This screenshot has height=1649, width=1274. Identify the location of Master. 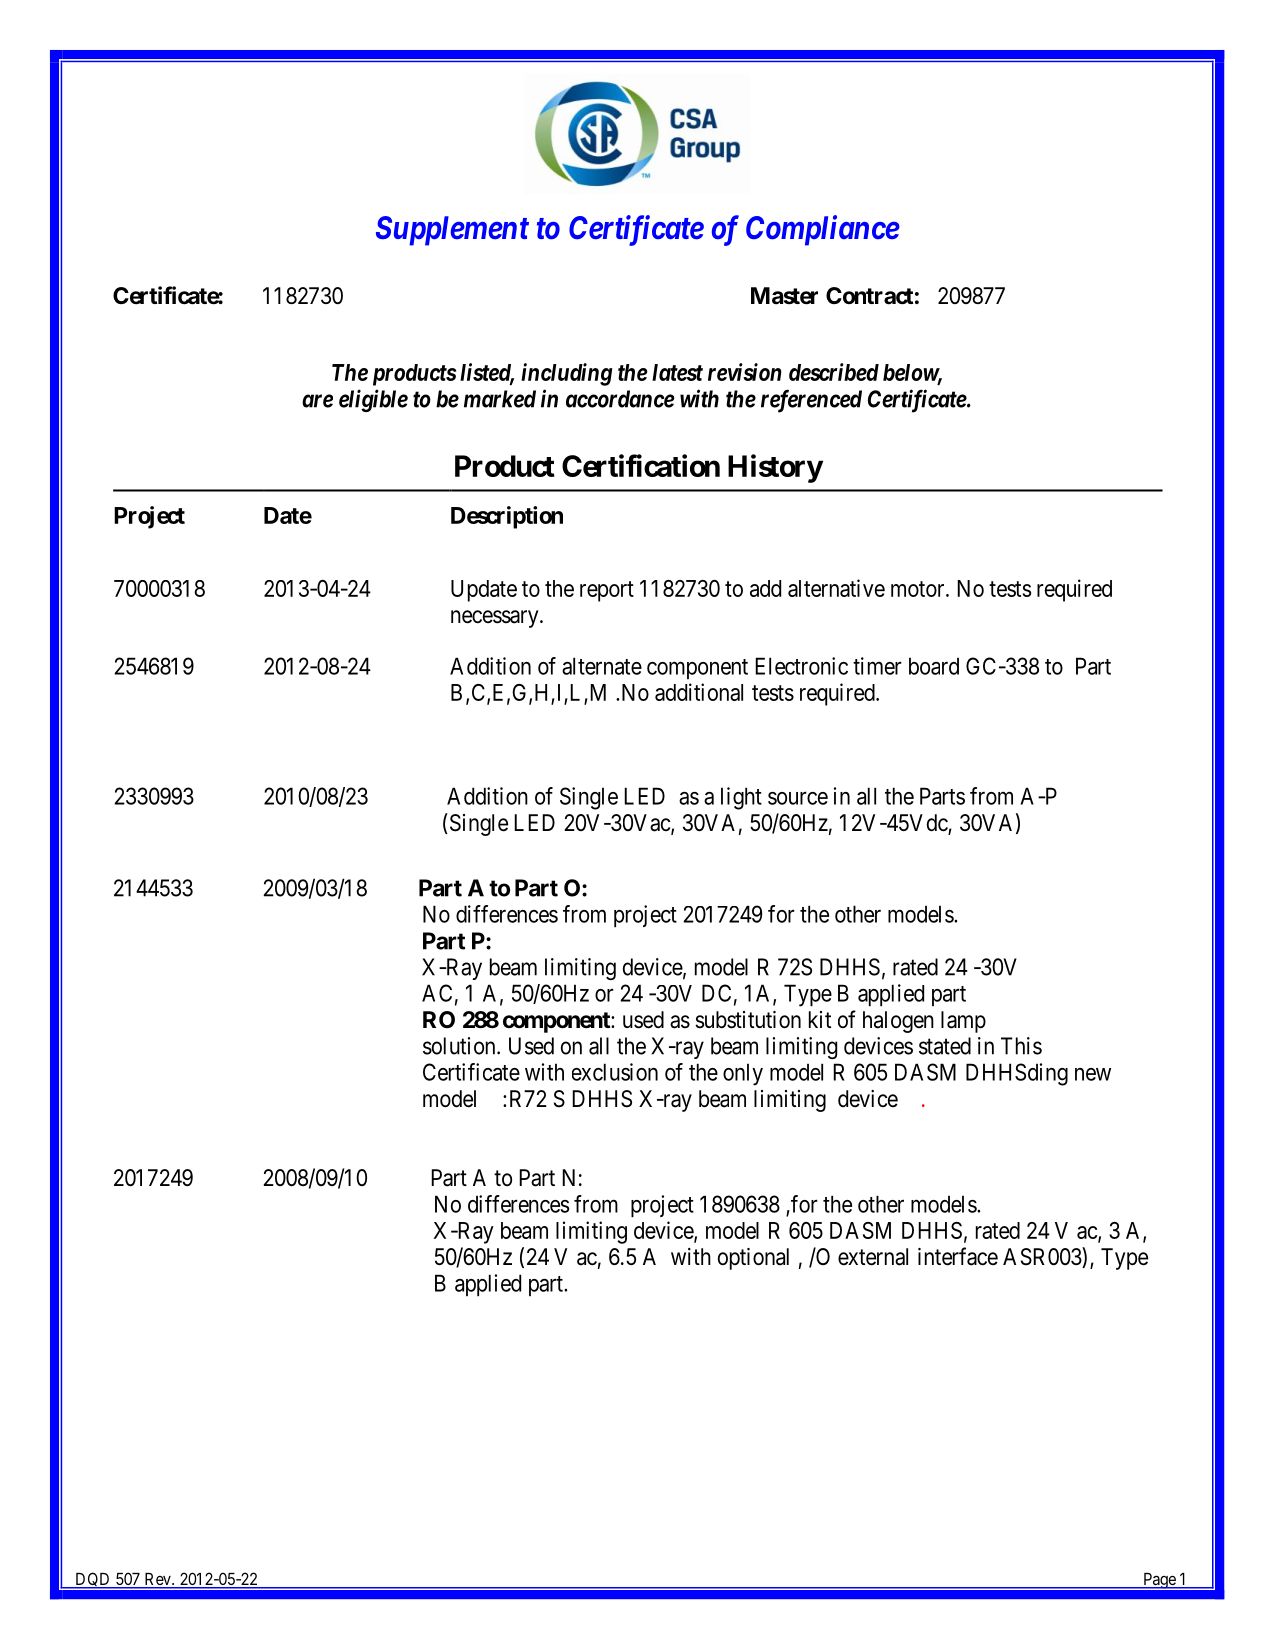
(784, 296).
